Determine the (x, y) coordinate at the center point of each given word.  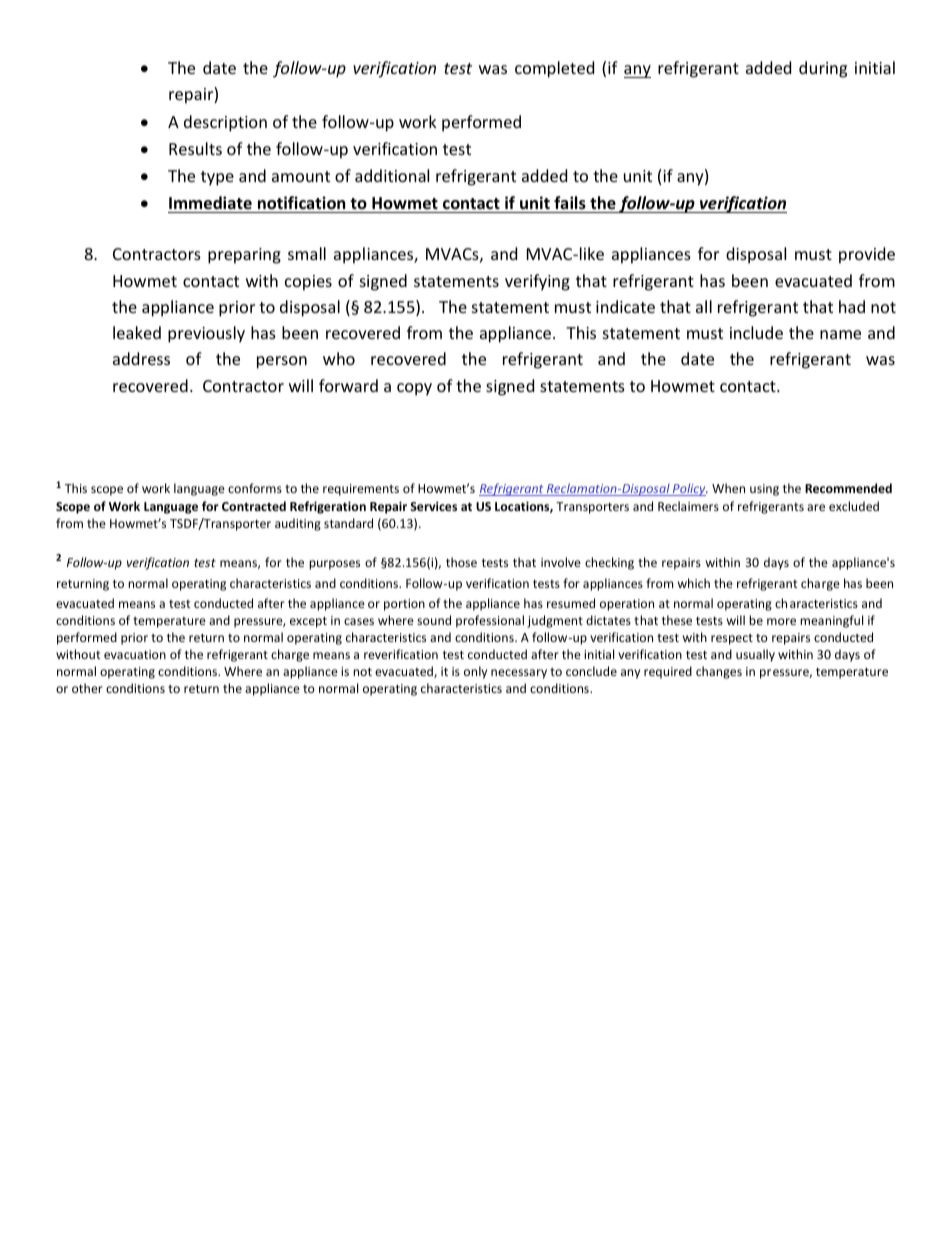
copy (414, 389)
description (225, 123)
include (756, 332)
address (141, 358)
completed (554, 69)
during (823, 69)
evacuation (135, 654)
